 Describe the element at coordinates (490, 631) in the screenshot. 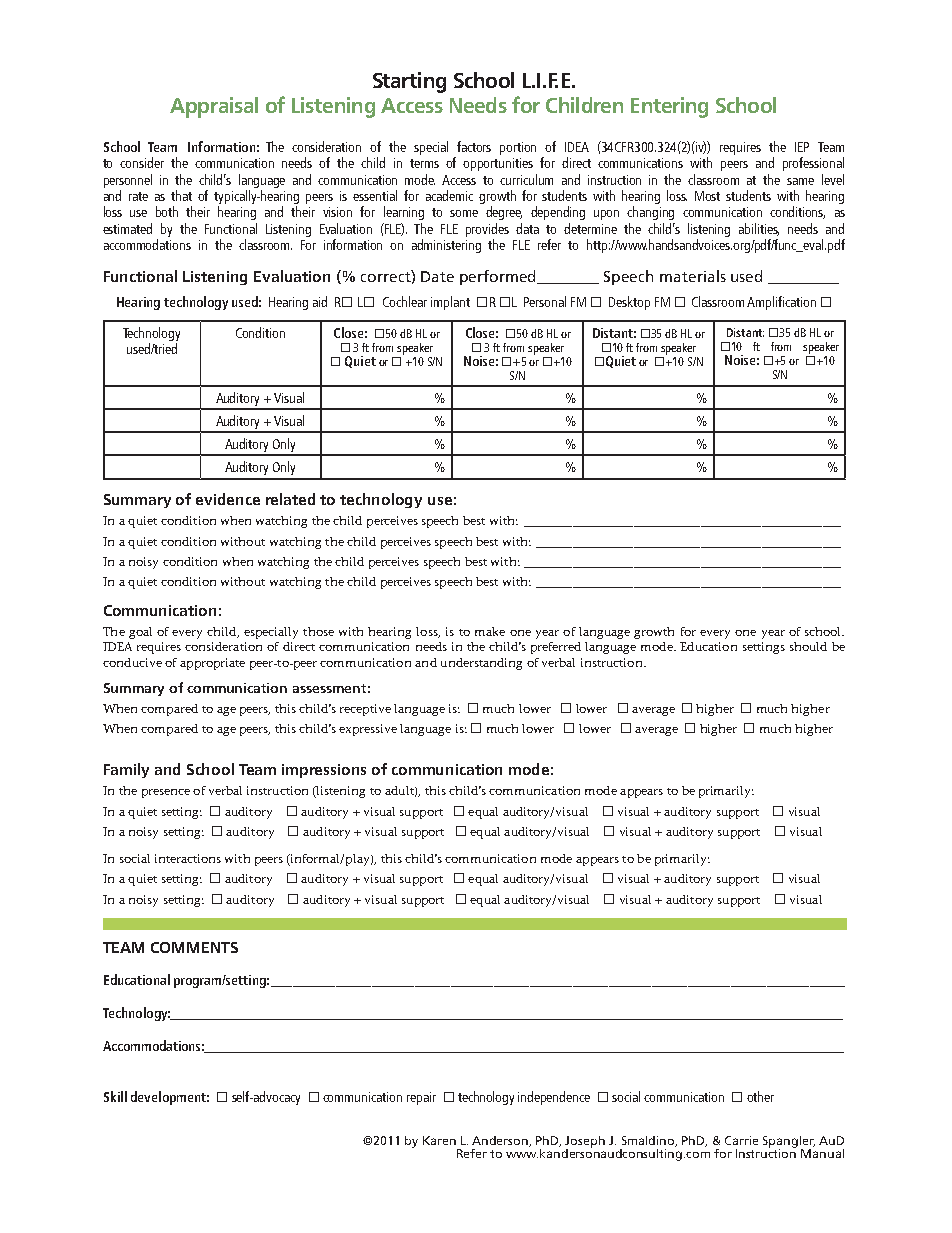

I see `make` at that location.
